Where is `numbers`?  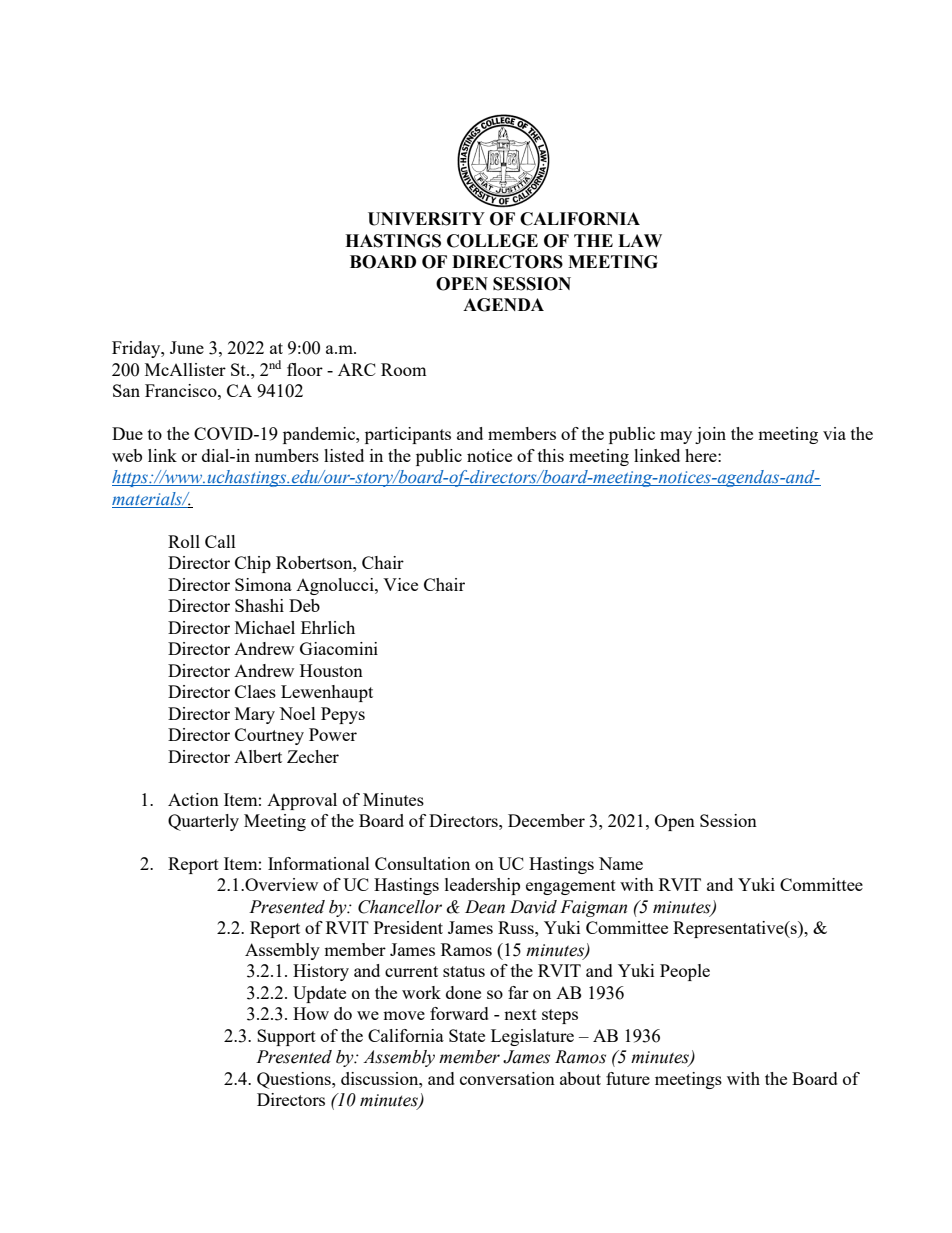
numbers is located at coordinates (287, 455).
